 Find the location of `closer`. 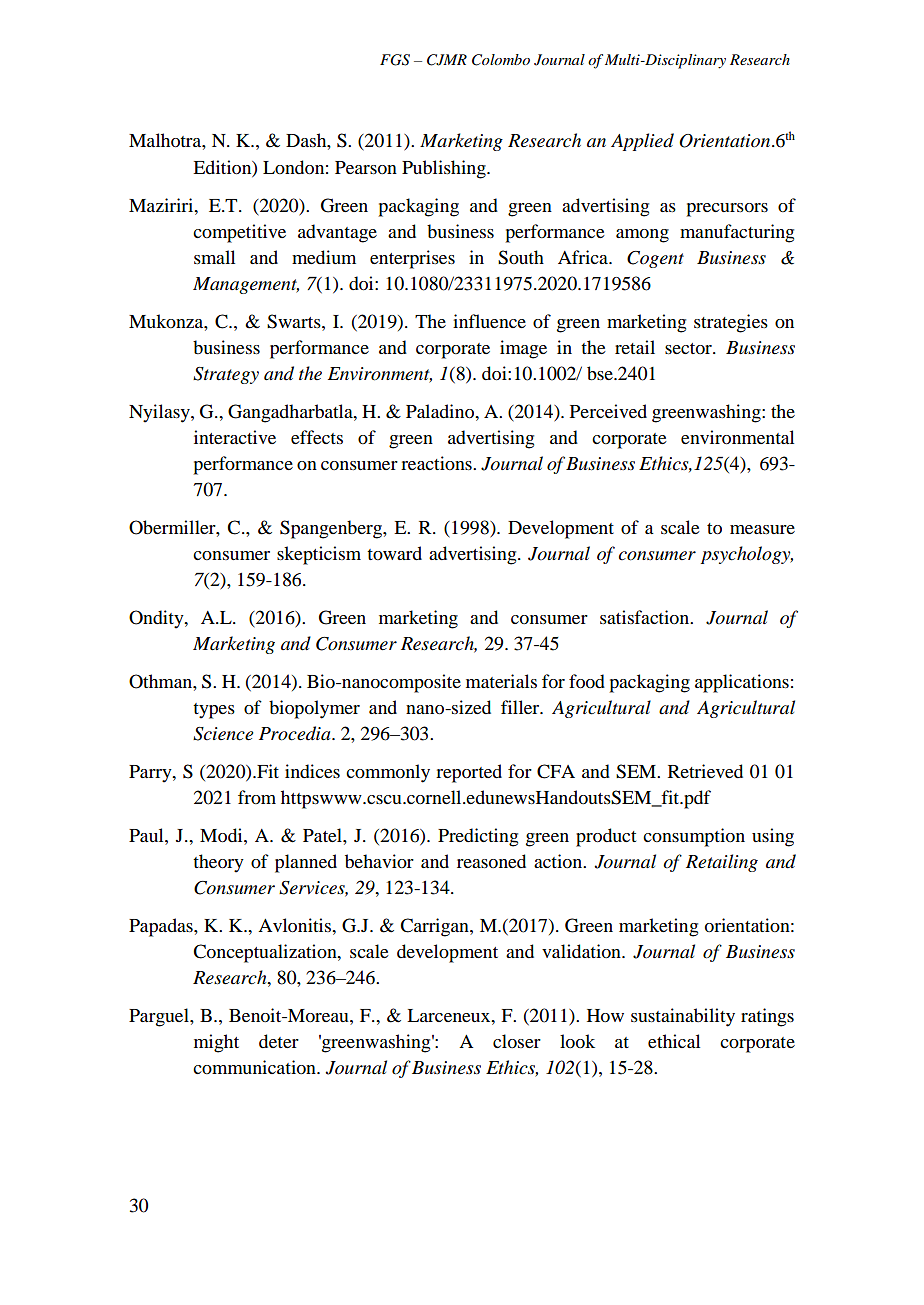

closer is located at coordinates (517, 1041).
